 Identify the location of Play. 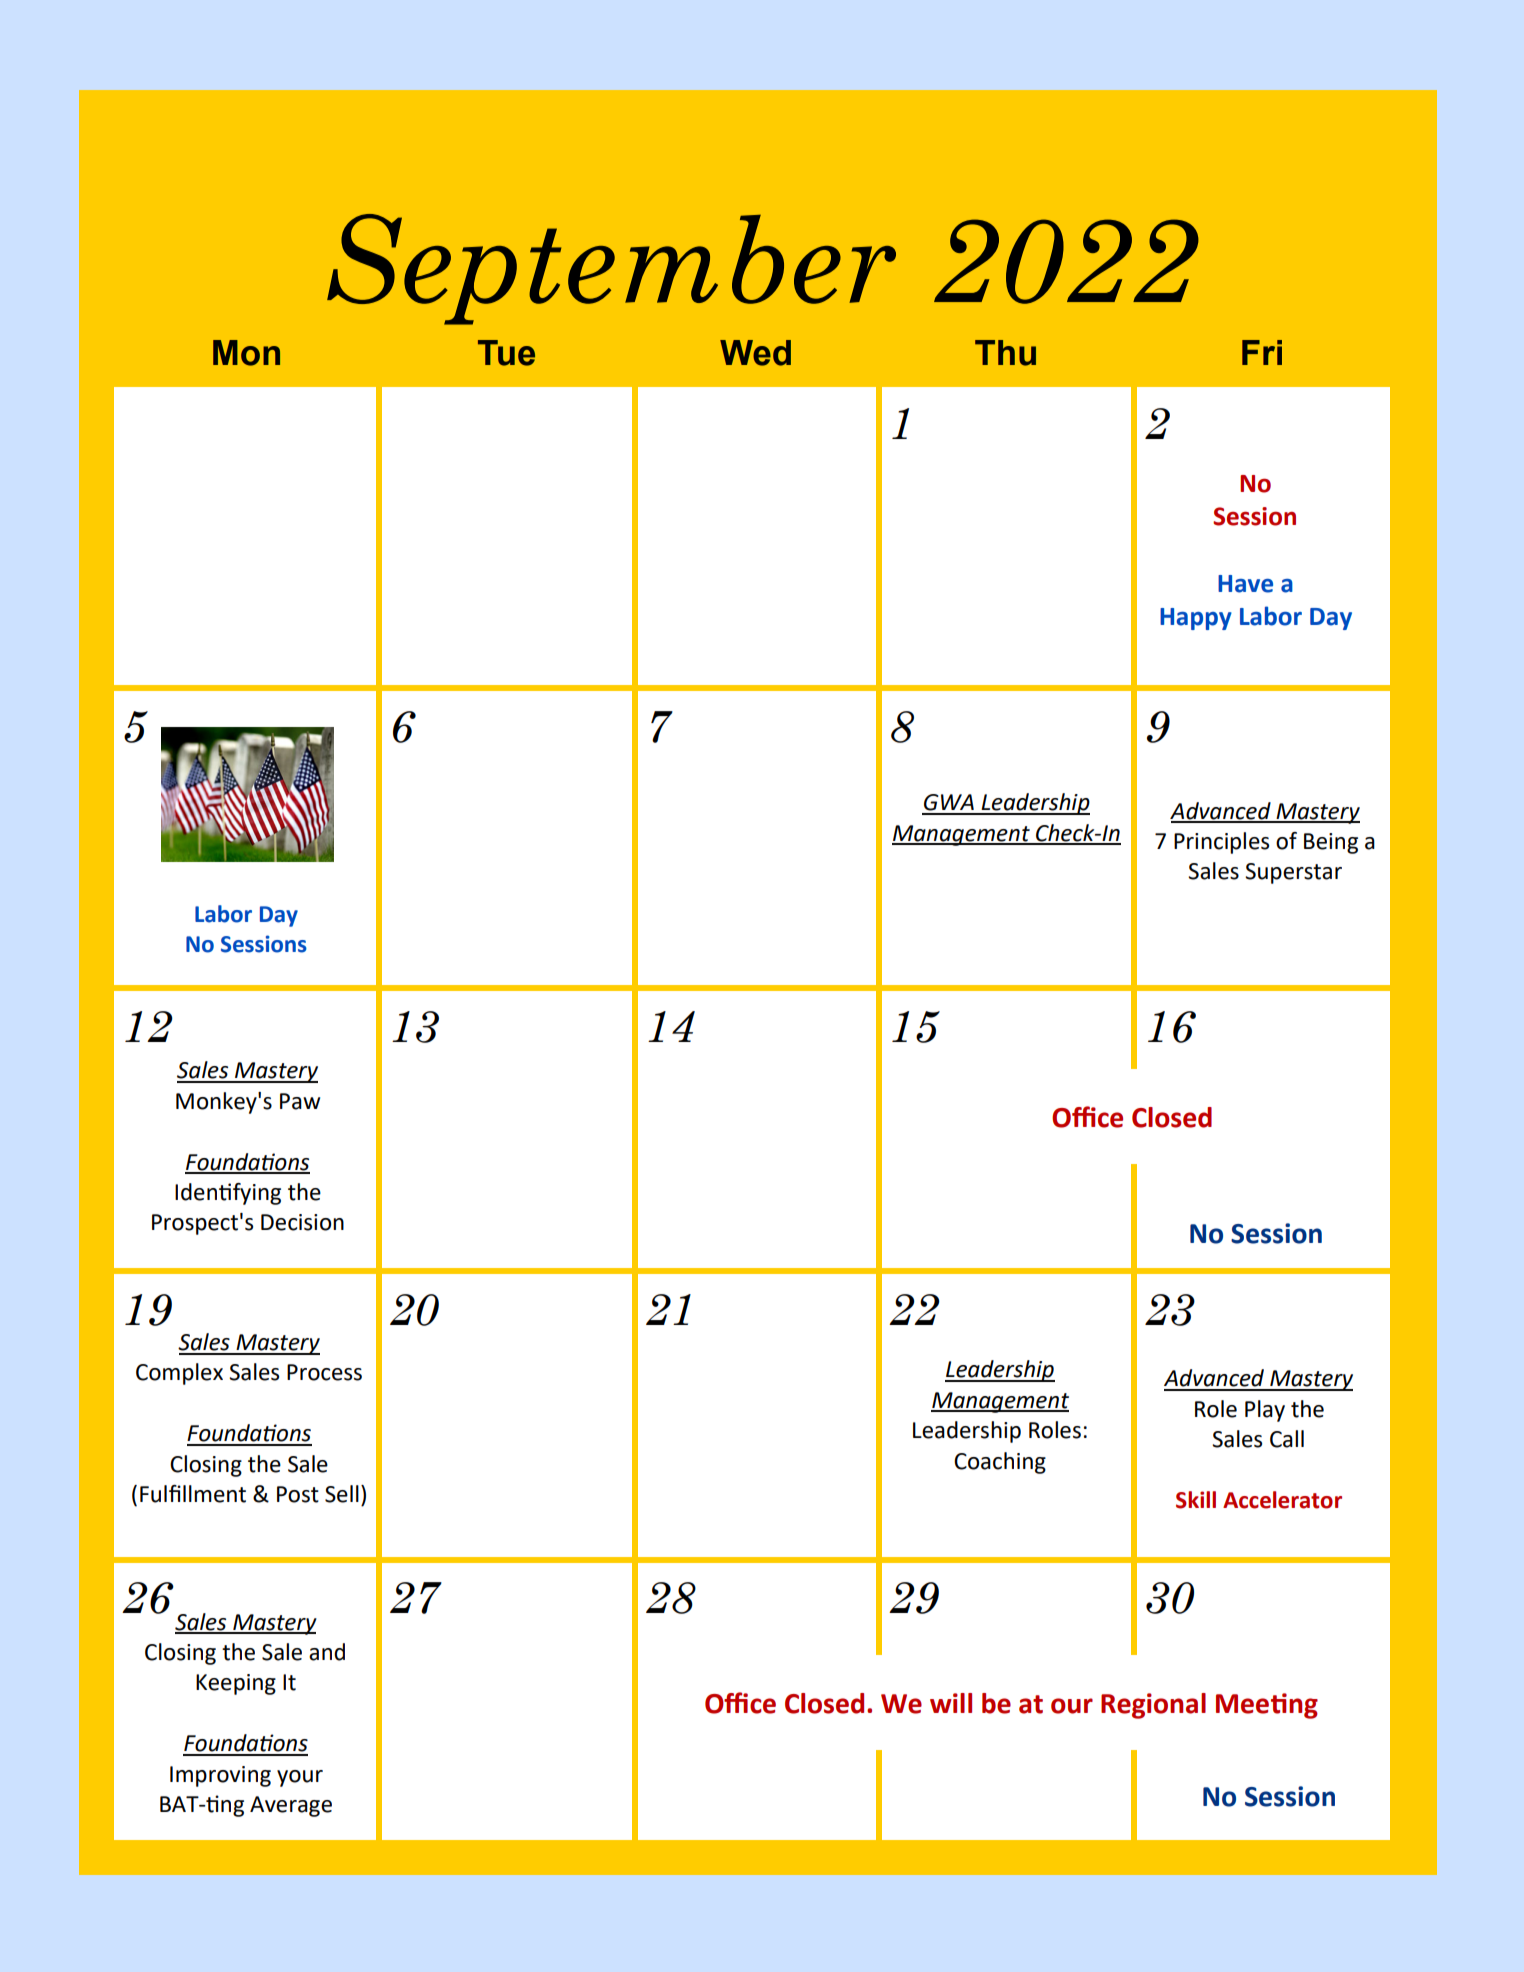
(1265, 1411).
